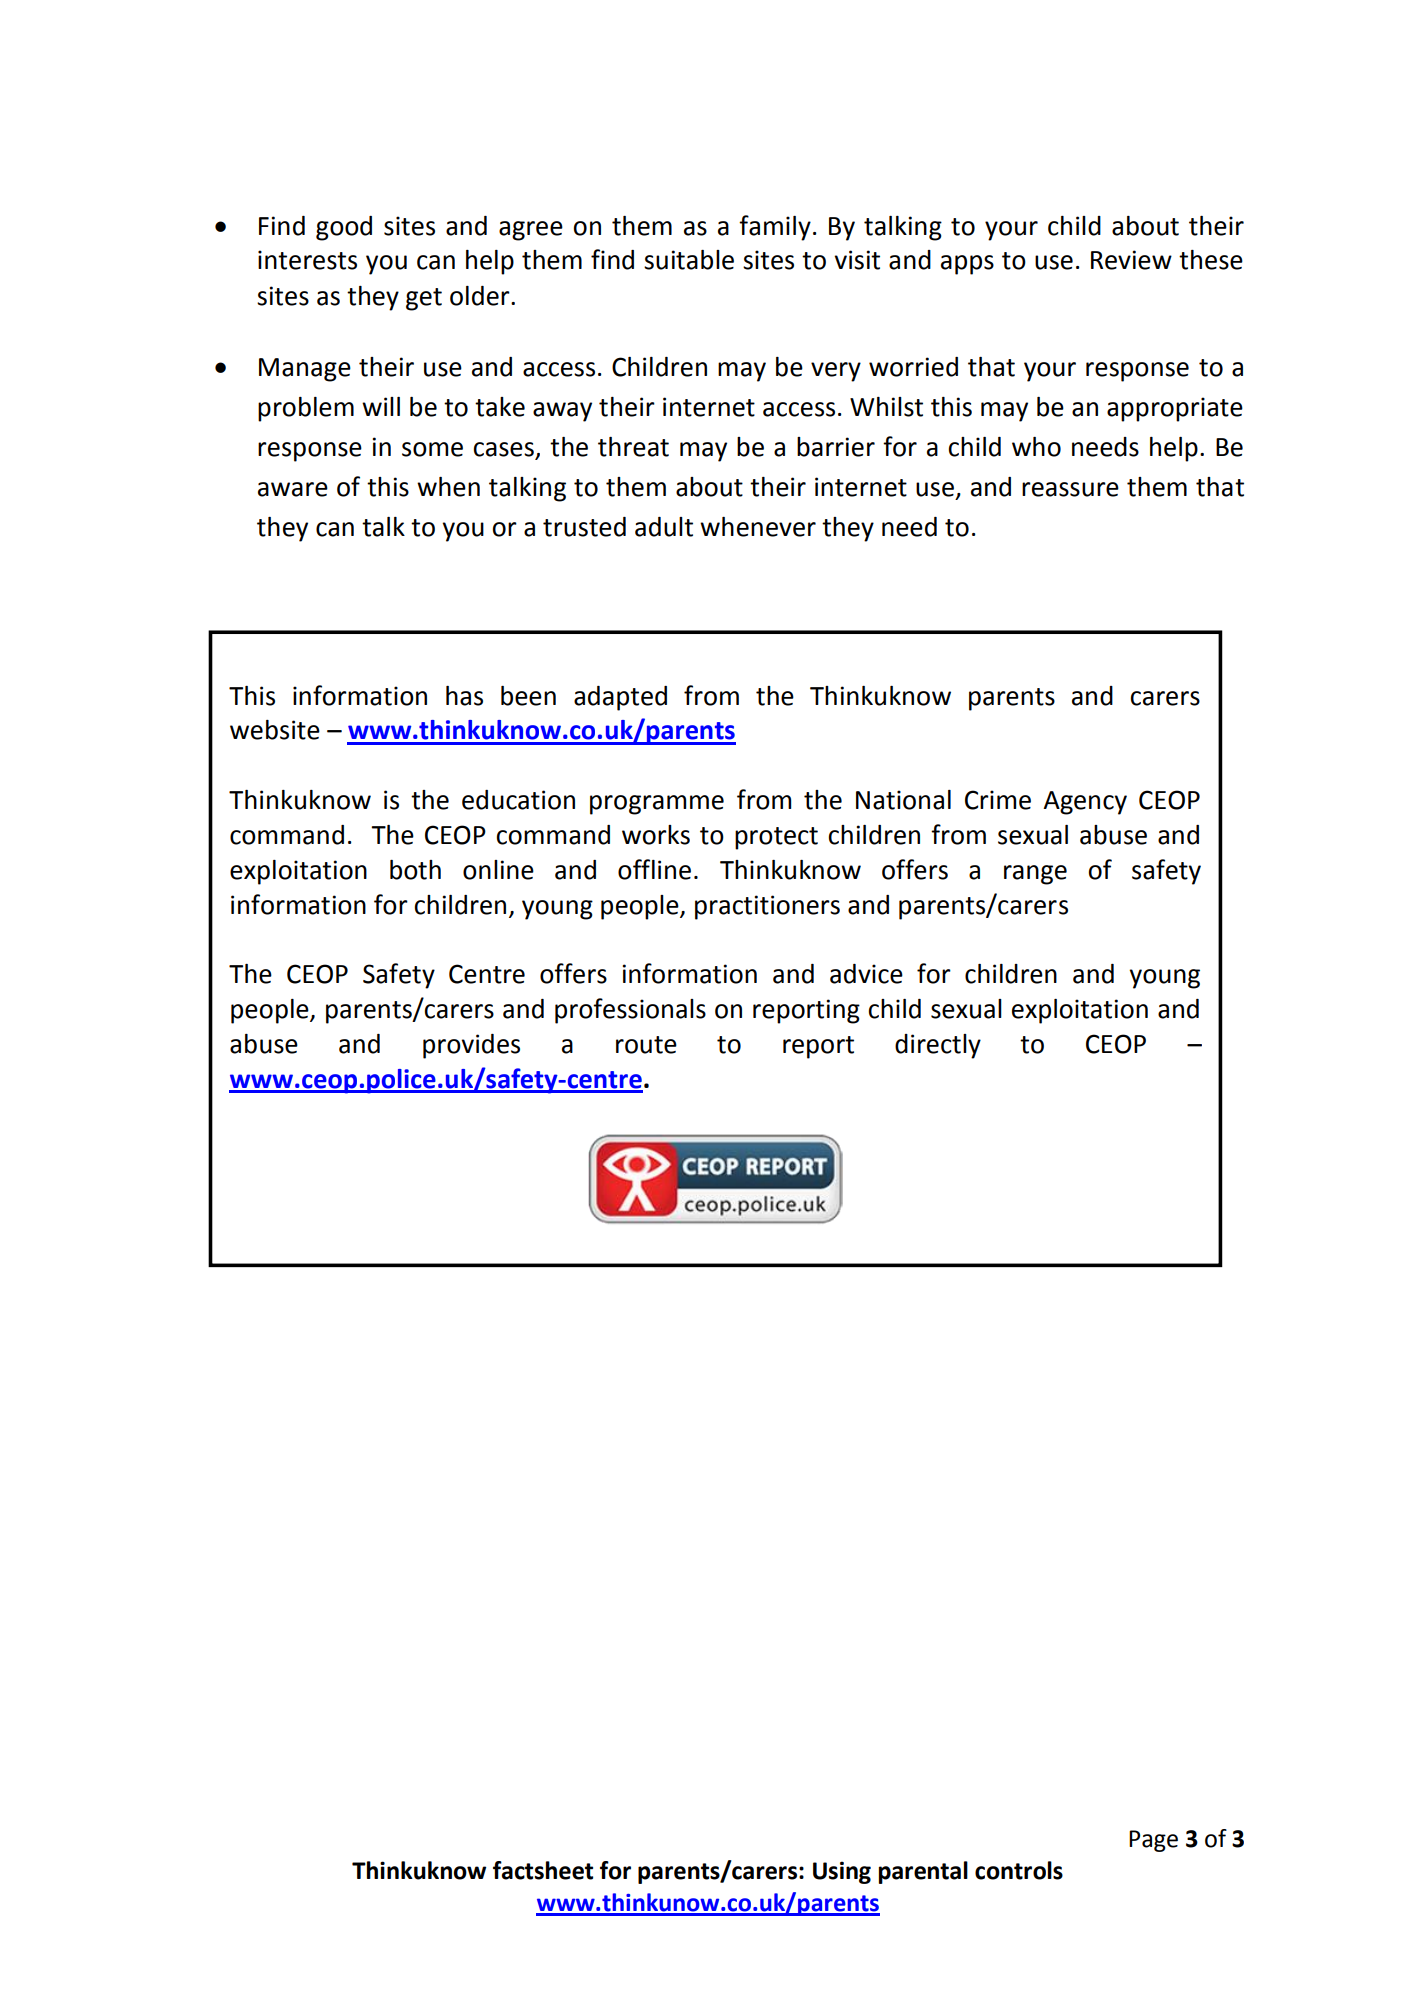 Image resolution: width=1416 pixels, height=2002 pixels. Describe the element at coordinates (1019, 1870) in the page. I see `controls` at that location.
